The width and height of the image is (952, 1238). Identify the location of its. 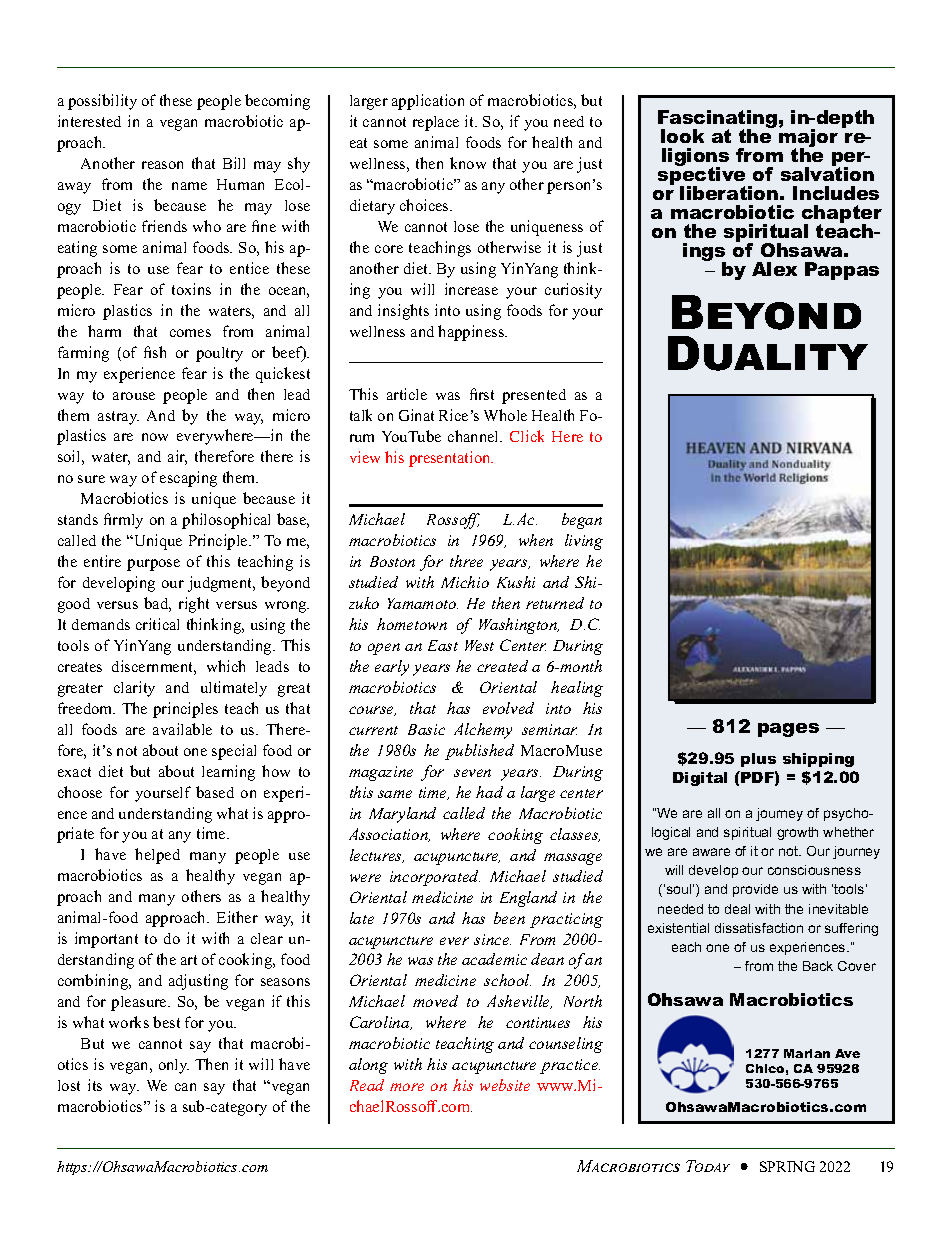
(95, 1085).
